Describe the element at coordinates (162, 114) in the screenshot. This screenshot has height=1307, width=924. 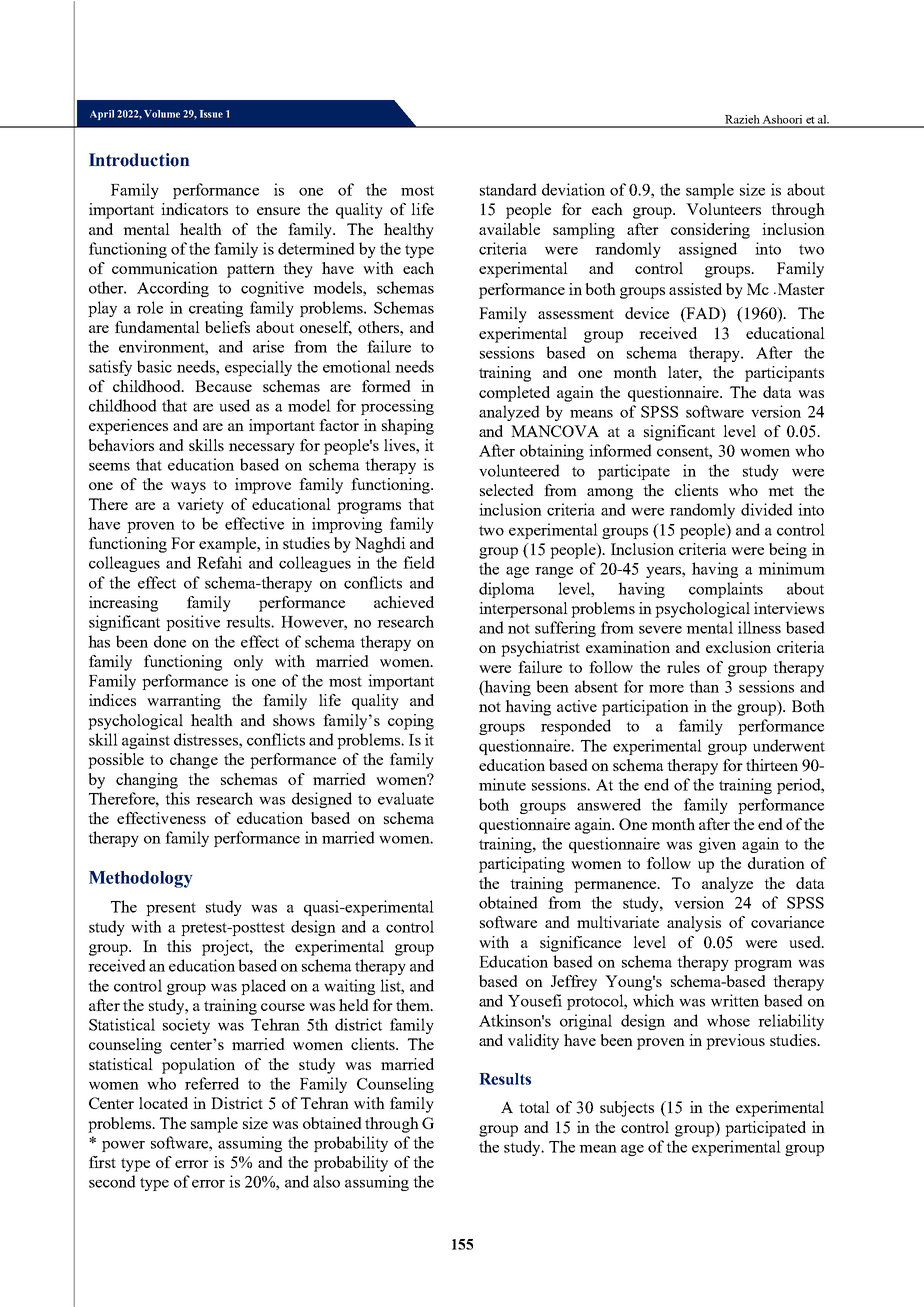
I see `Volume` at that location.
